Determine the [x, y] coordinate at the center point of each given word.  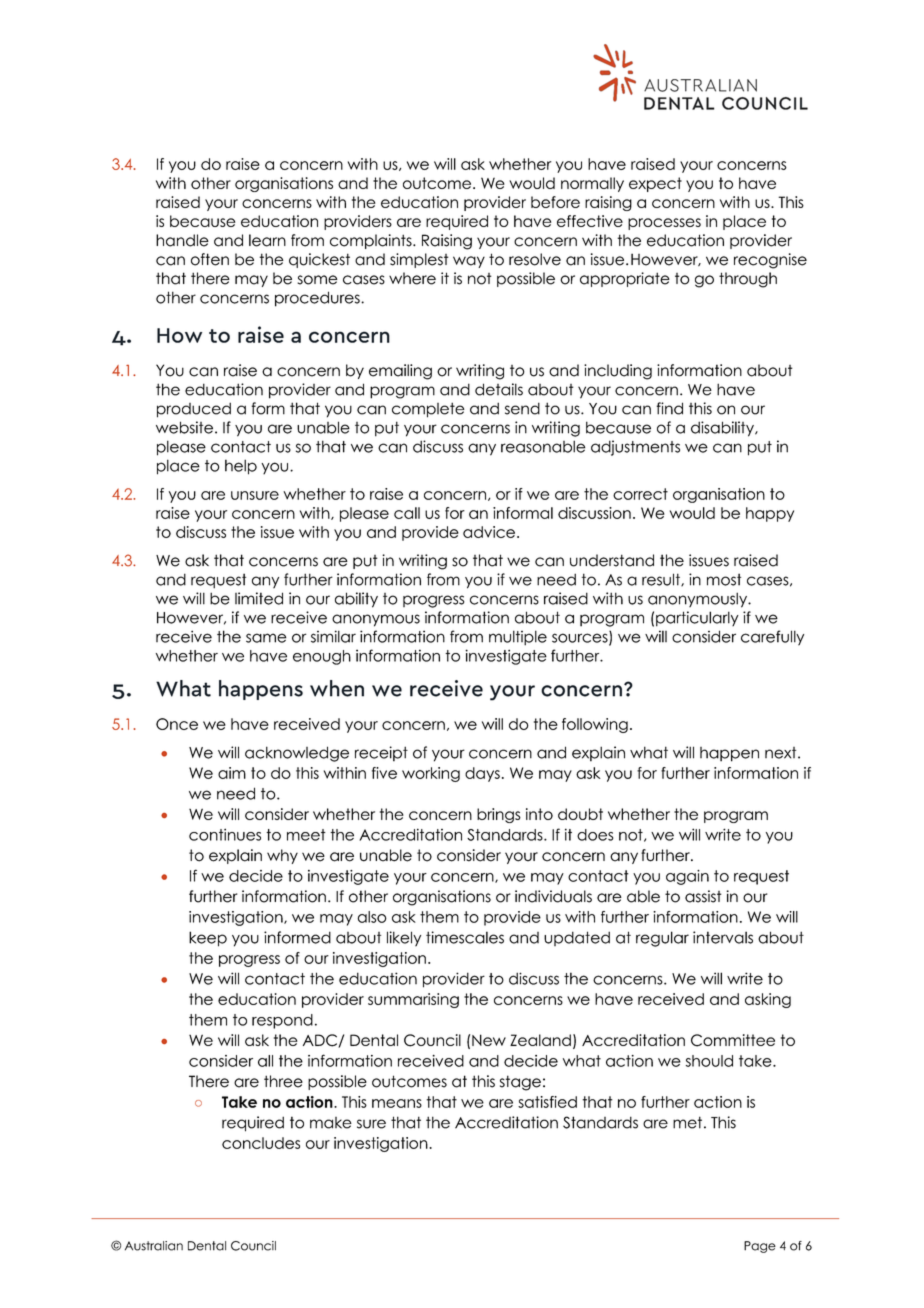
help [241, 467]
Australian [154, 1246]
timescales [465, 937]
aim [232, 773]
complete [428, 410]
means [397, 1103]
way [469, 262]
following [595, 725]
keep [208, 939]
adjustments [635, 448]
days [482, 774]
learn [267, 240]
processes [664, 224]
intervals [723, 937]
